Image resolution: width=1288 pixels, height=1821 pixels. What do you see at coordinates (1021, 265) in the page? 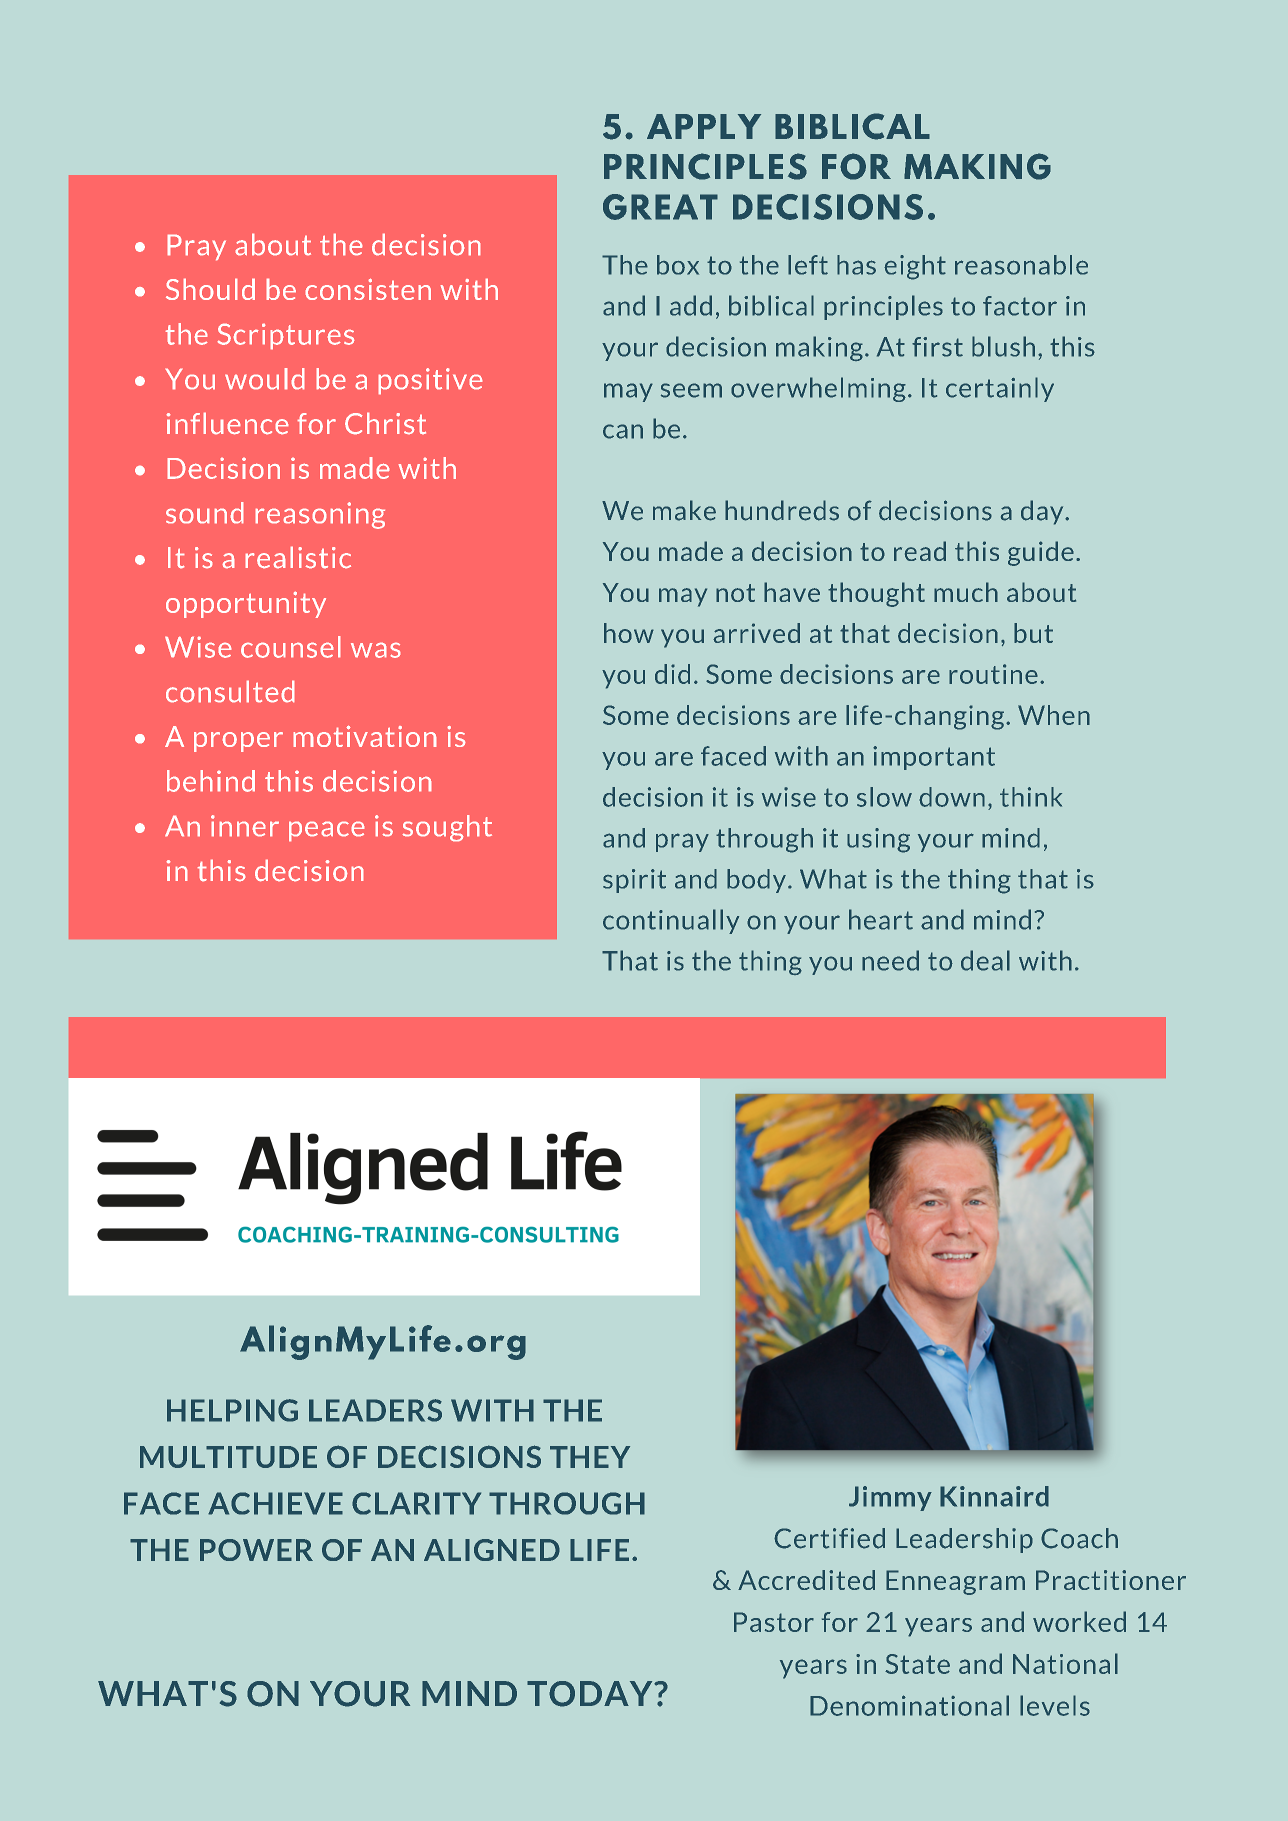
I see `reasonable` at bounding box center [1021, 265].
